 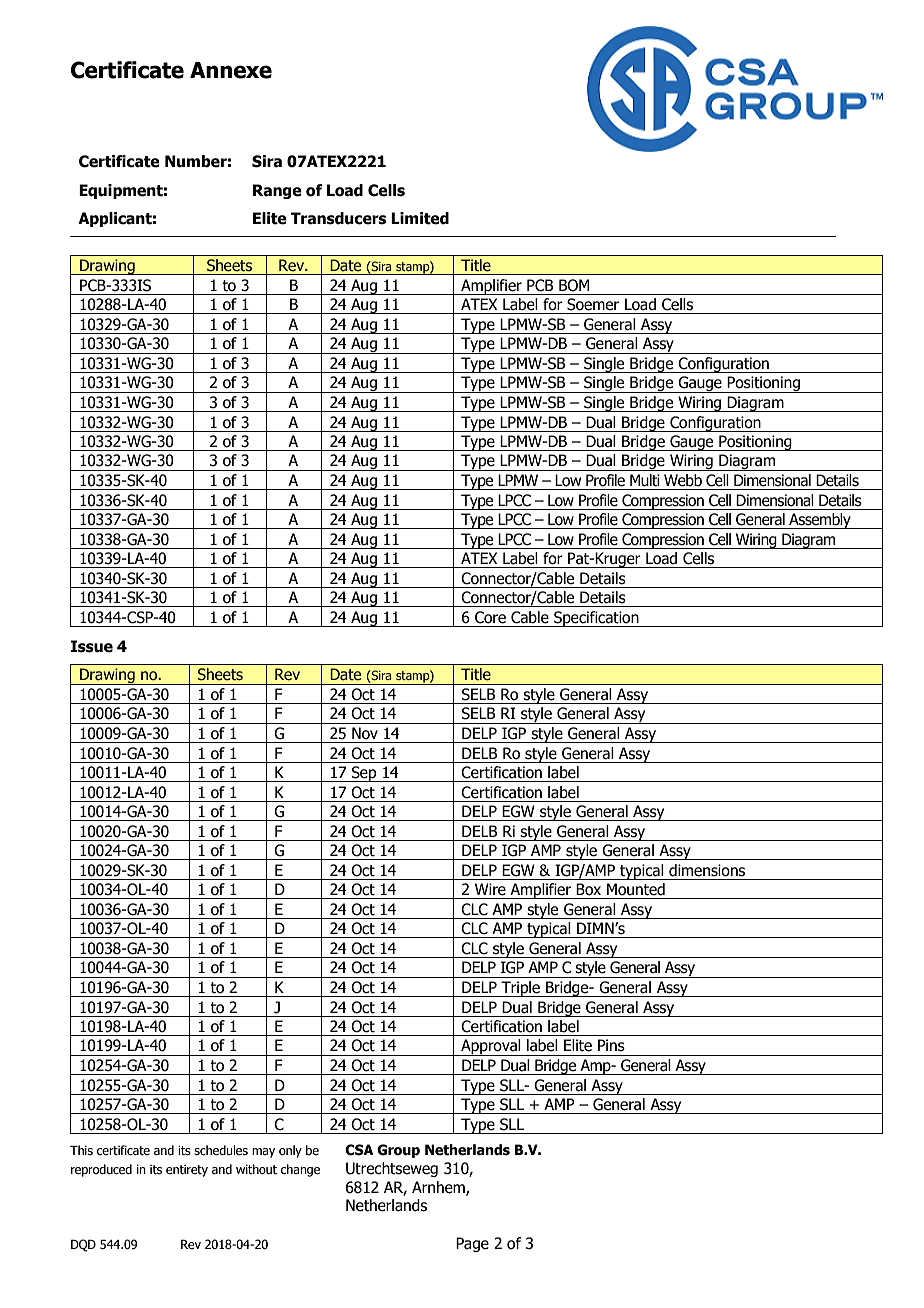 I want to click on Assembly, so click(x=820, y=521).
